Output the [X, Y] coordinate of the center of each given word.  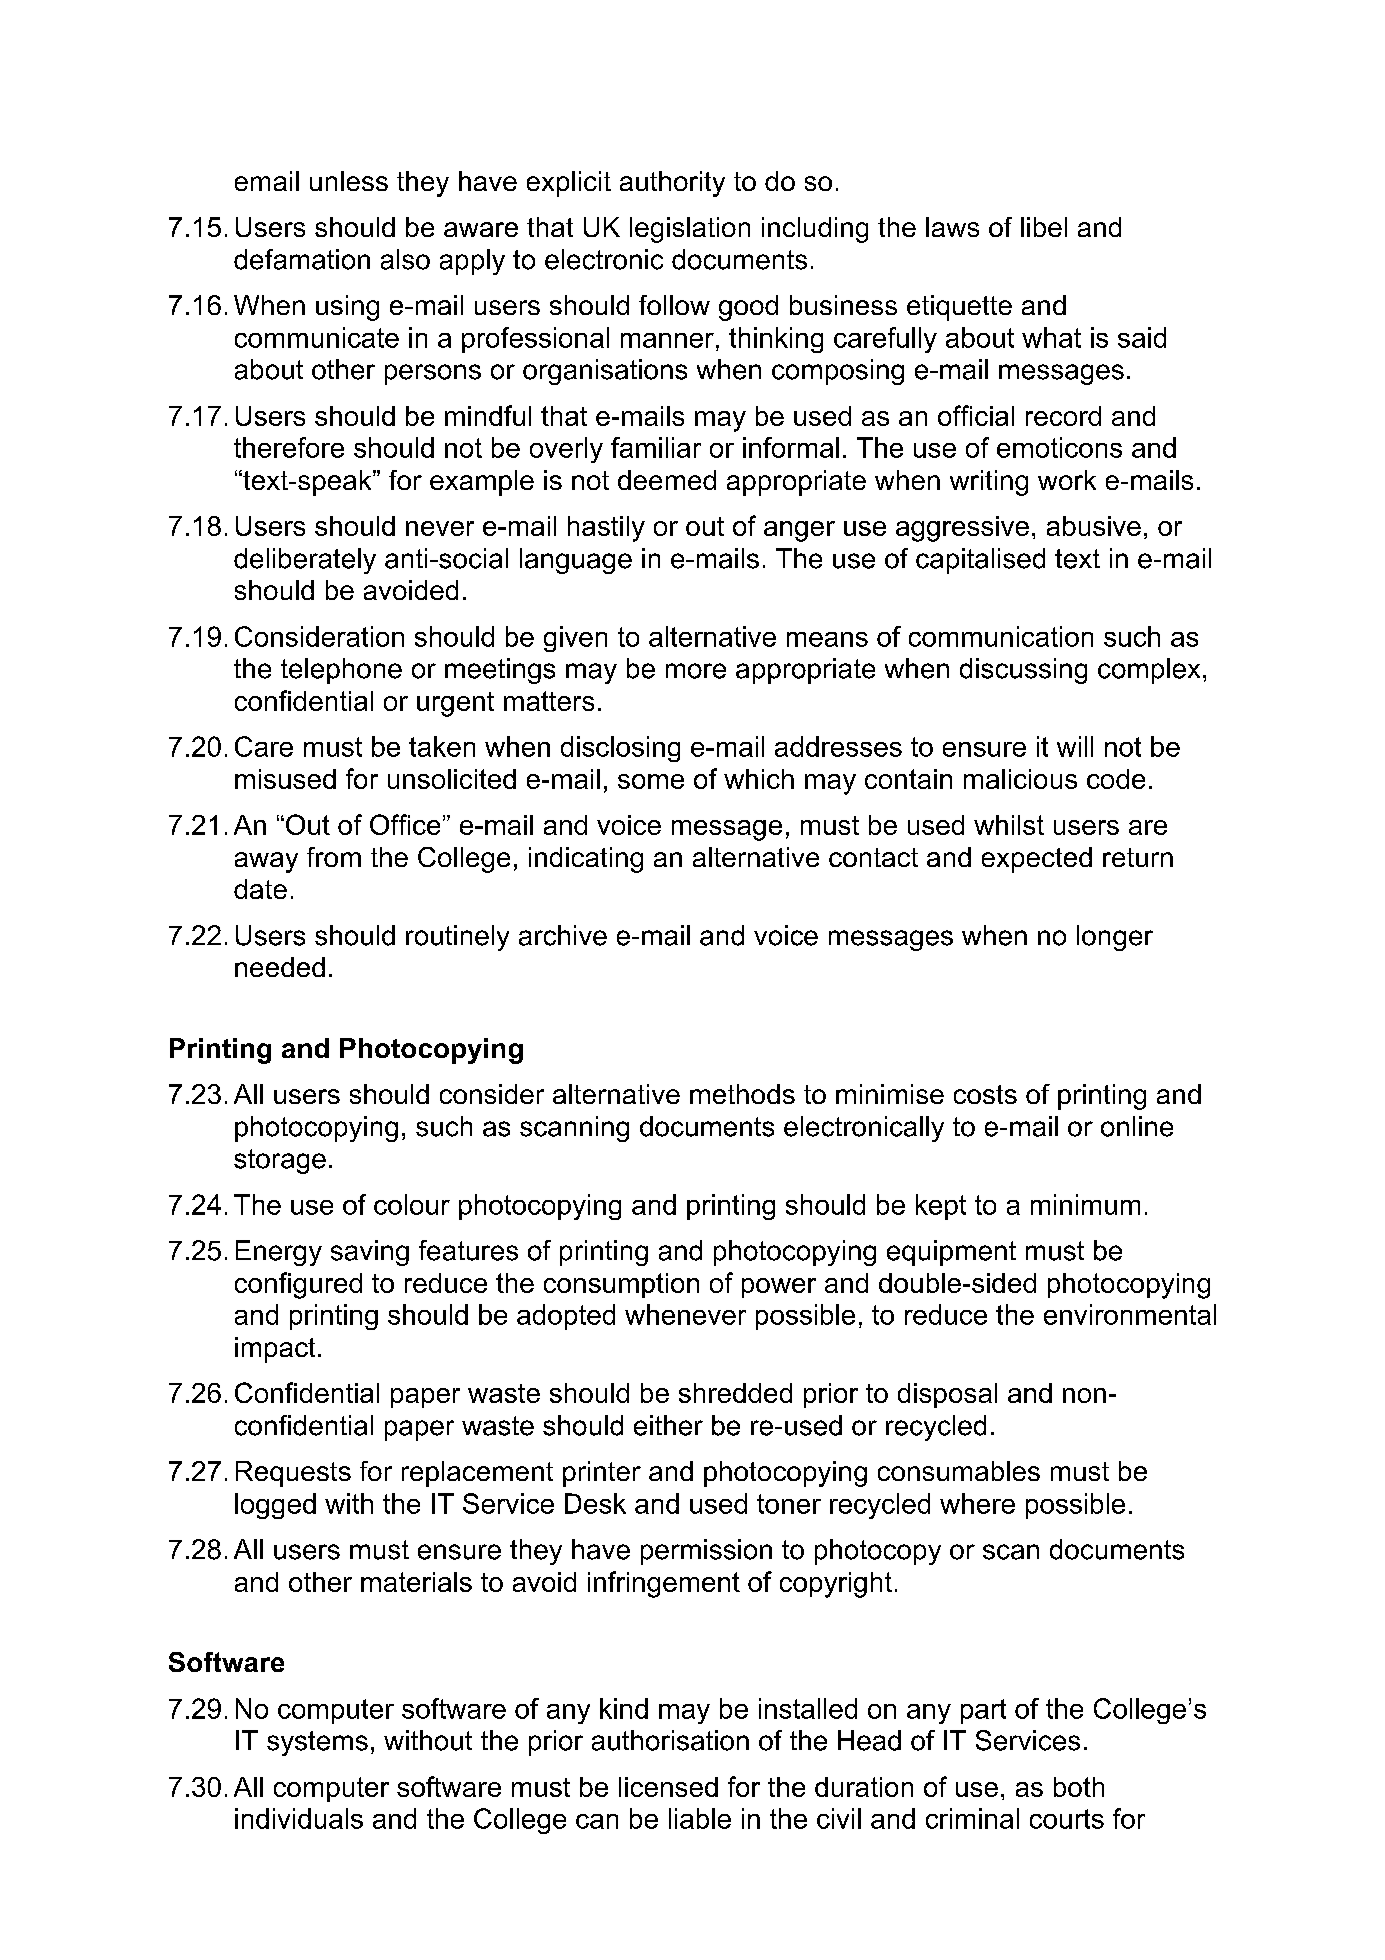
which [759, 779]
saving [370, 1253]
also [405, 259]
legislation [690, 230]
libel [1044, 227]
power [779, 1288]
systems [317, 1743]
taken [442, 746]
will [1075, 746]
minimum [1085, 1204]
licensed [668, 1787]
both [1079, 1787]
